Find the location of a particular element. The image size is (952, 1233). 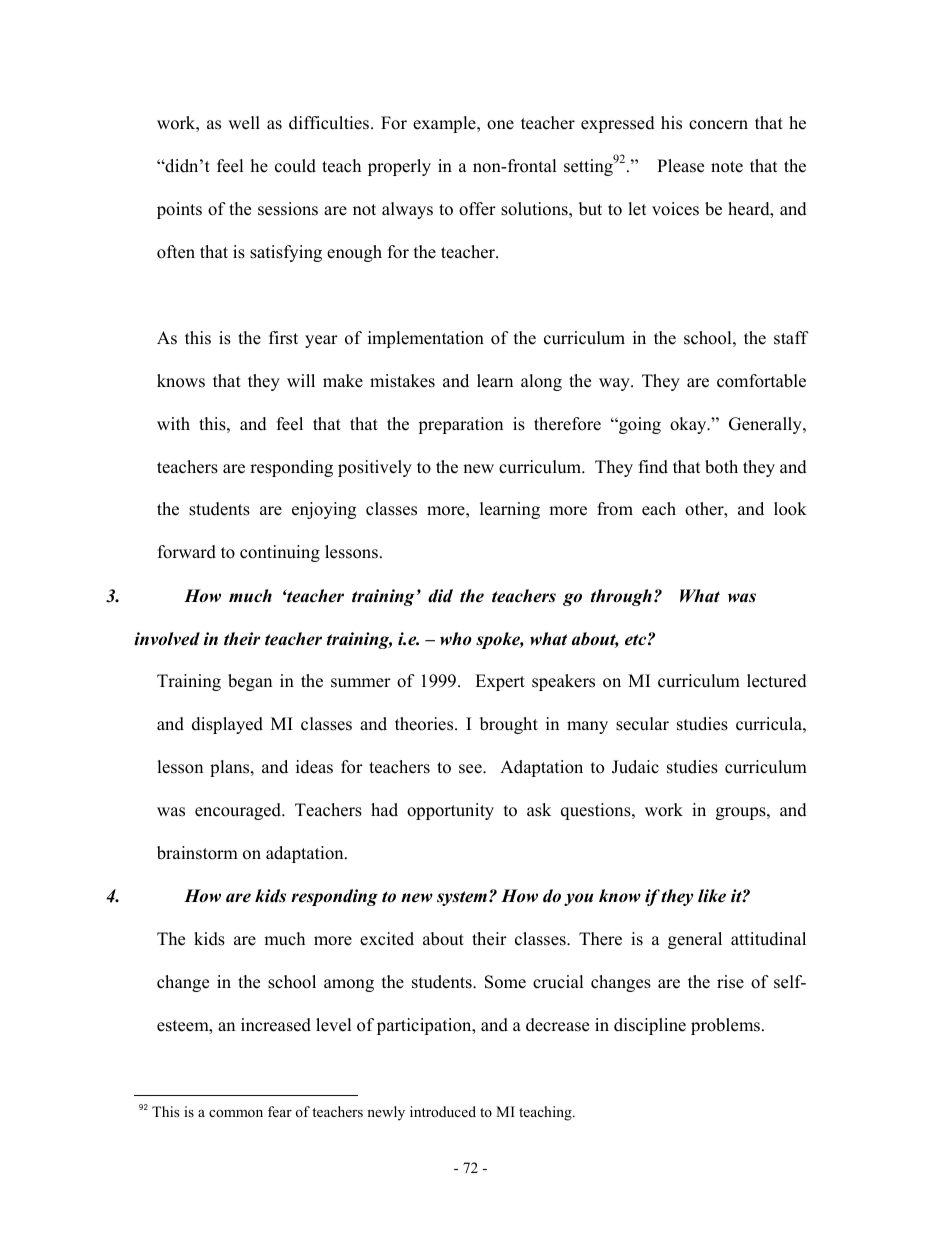

preparation is located at coordinates (460, 425).
